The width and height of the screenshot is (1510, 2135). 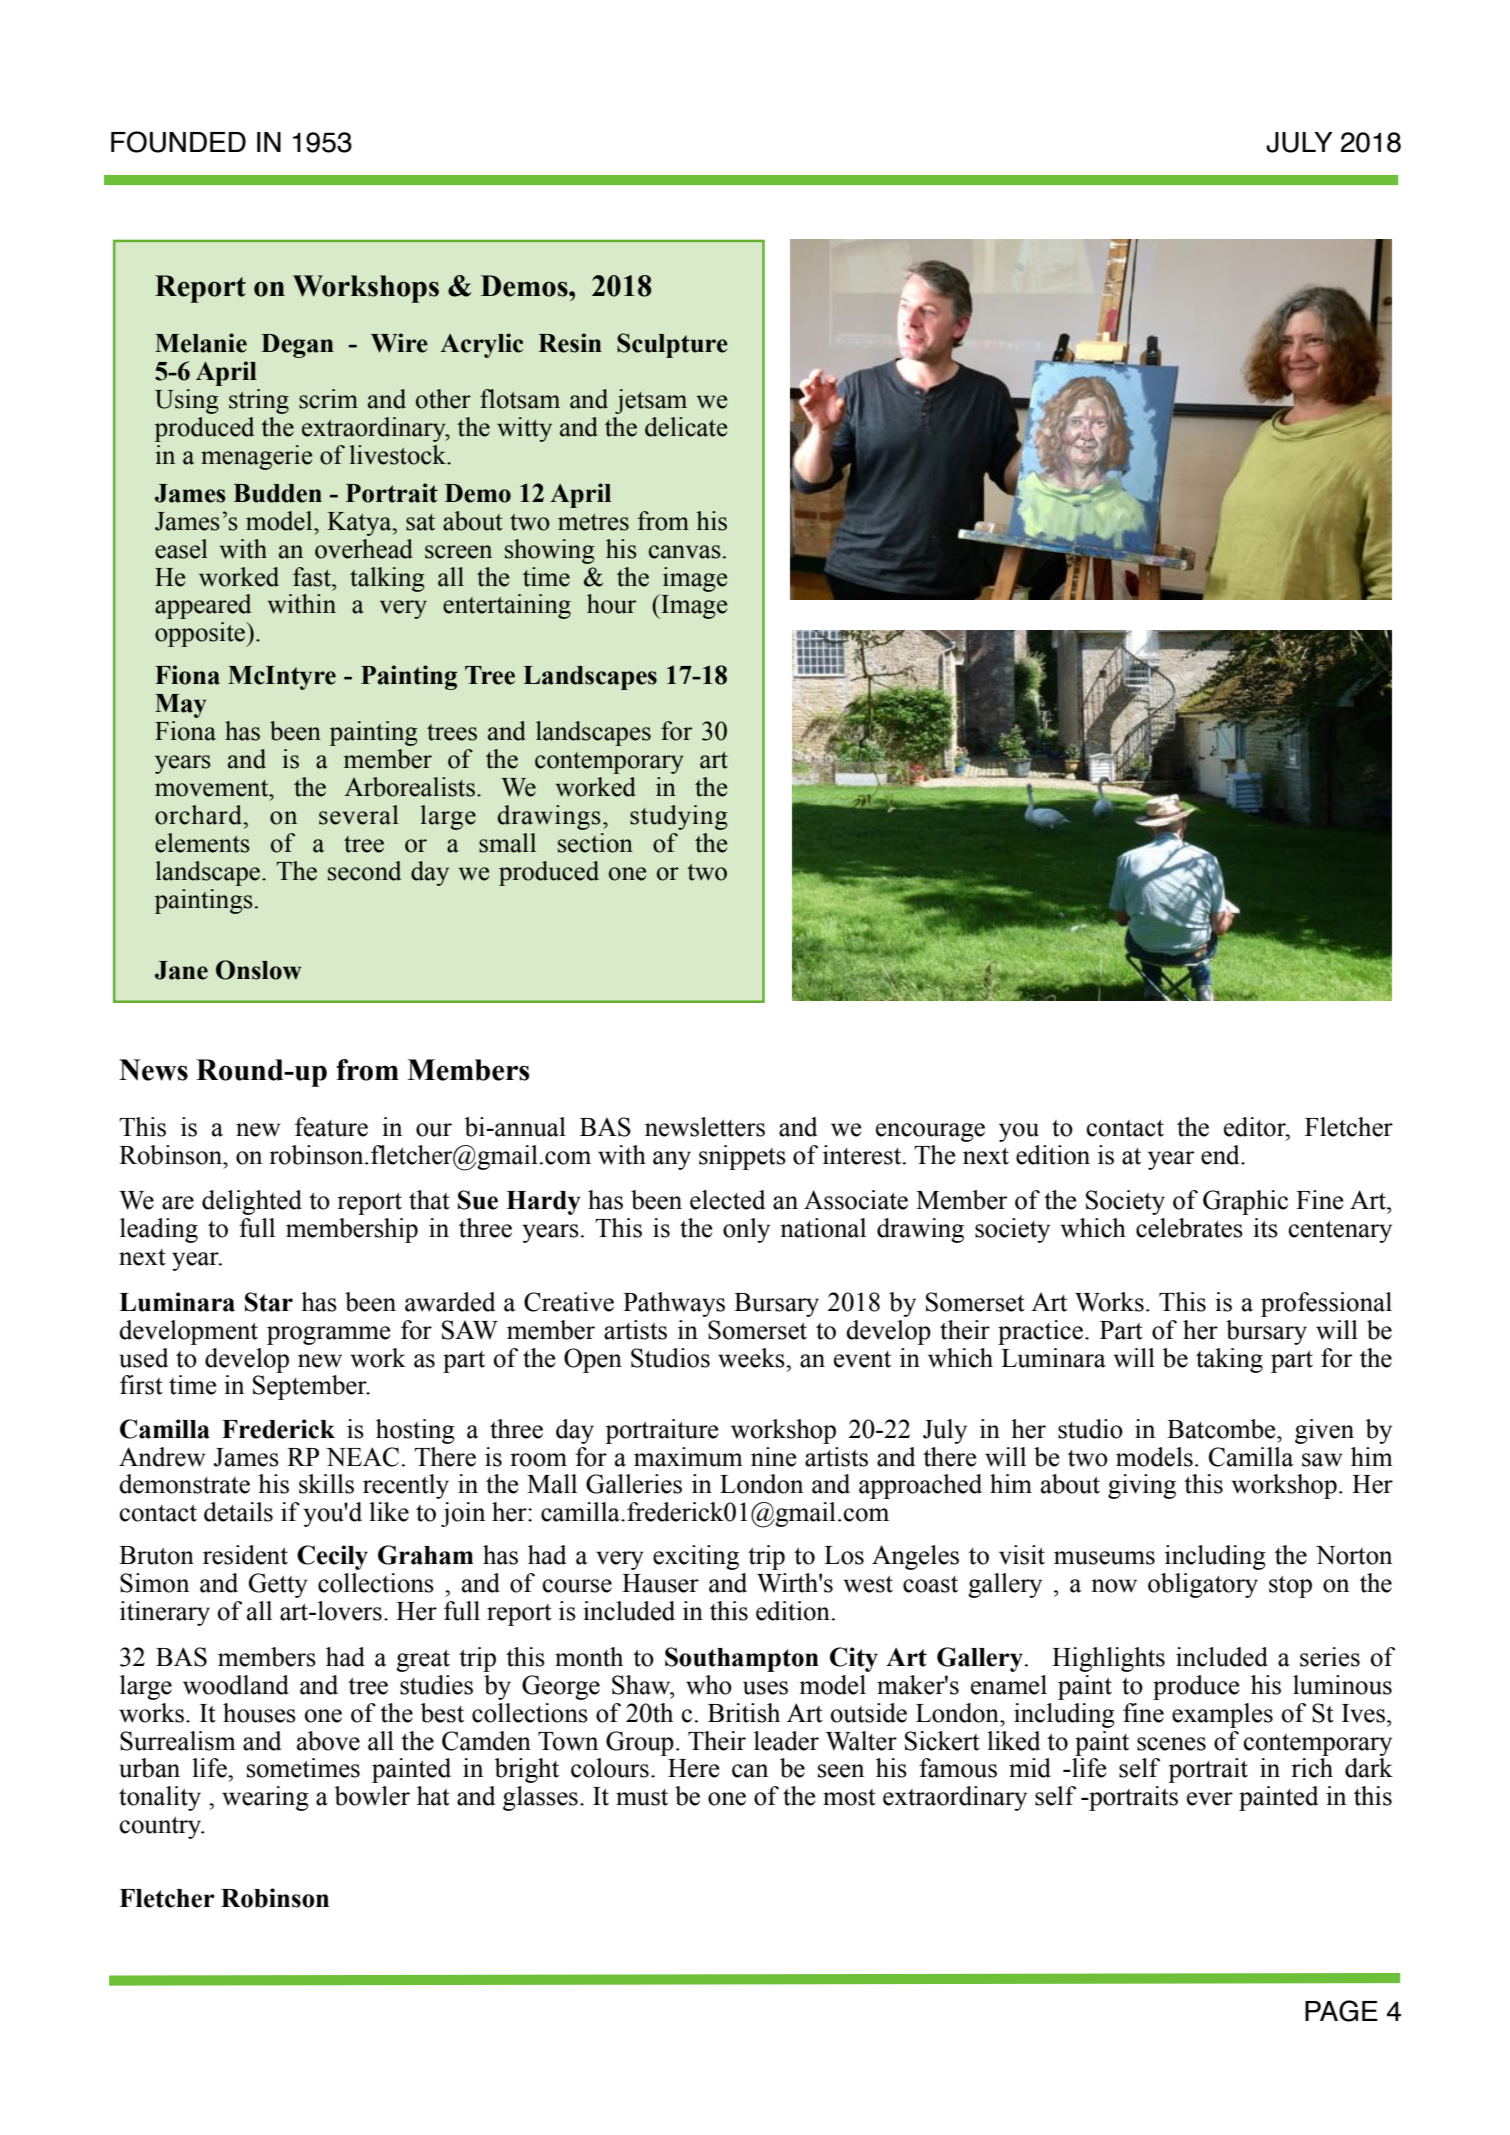 I want to click on wearing, so click(x=265, y=1798).
